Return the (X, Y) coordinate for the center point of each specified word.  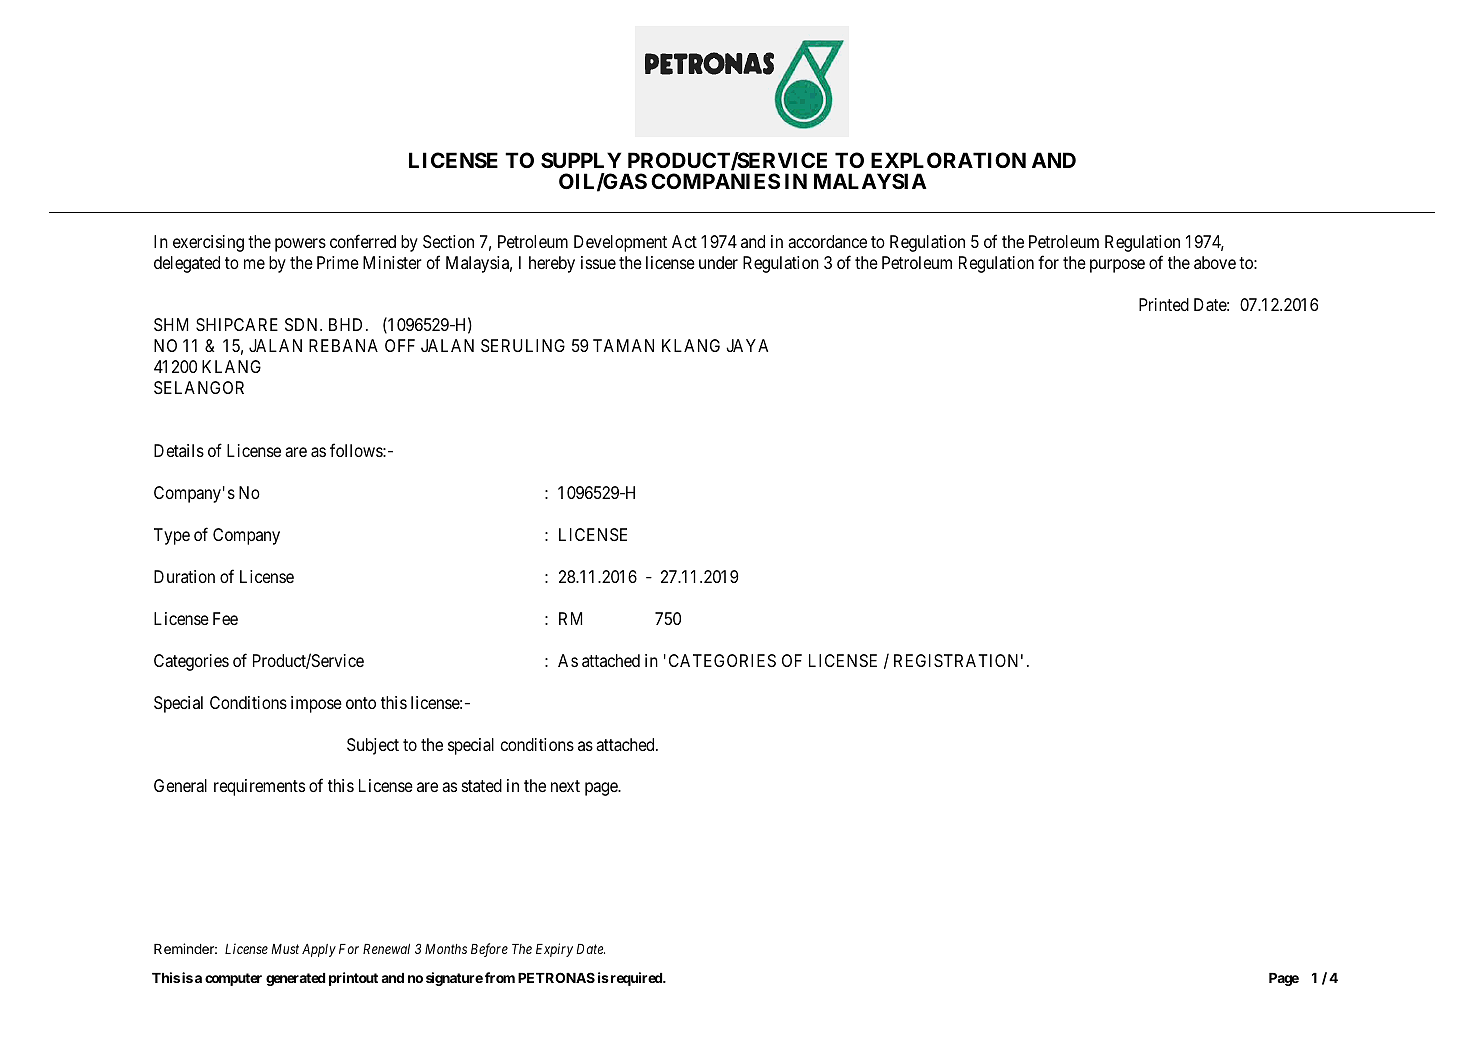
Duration (184, 576)
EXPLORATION (948, 160)
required (636, 979)
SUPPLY (581, 160)
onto (361, 703)
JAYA (747, 345)
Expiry (554, 950)
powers (300, 245)
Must (285, 949)
